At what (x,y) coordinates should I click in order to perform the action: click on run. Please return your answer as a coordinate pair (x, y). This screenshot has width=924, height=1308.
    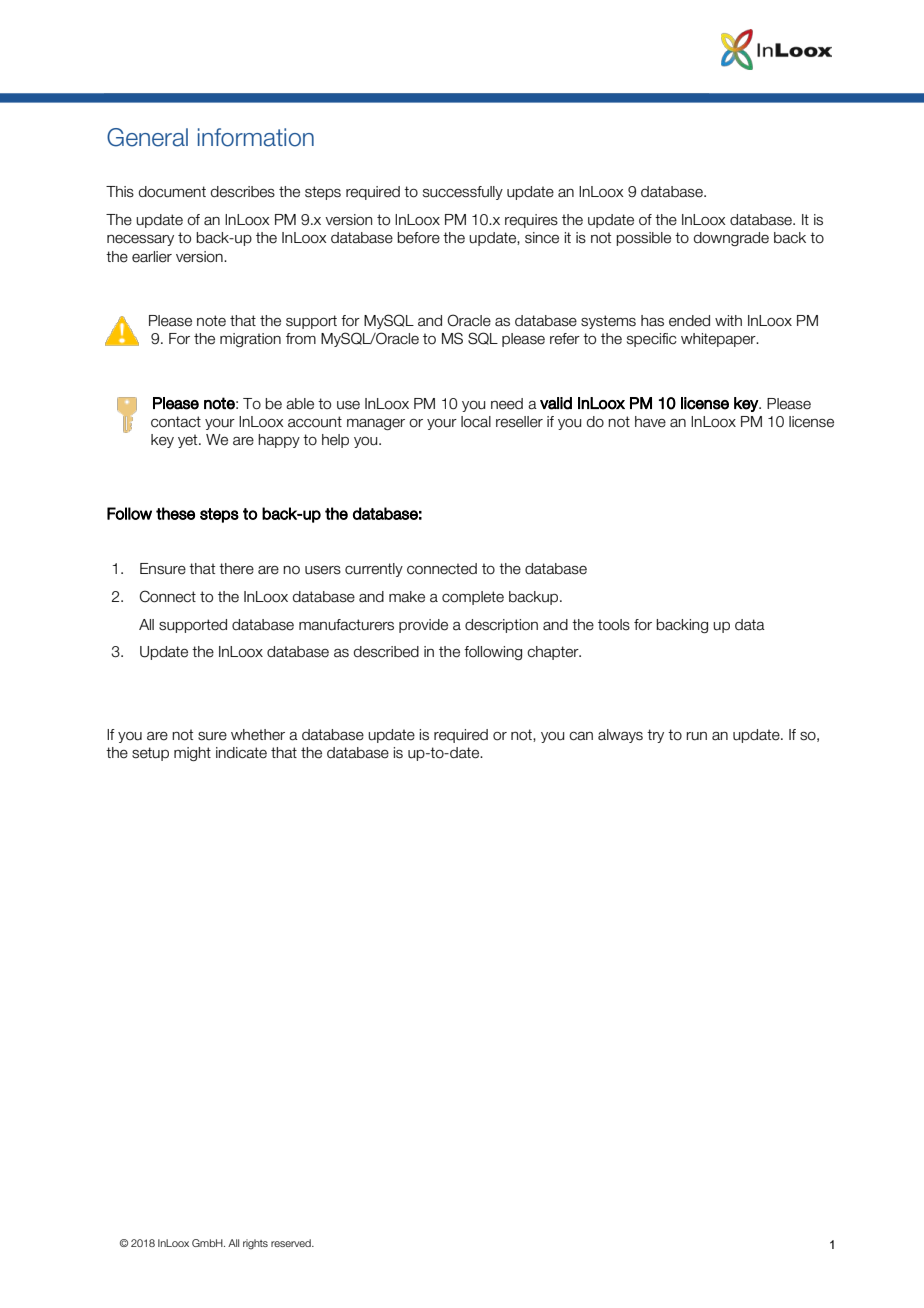
    Looking at the image, I should click on (696, 736).
